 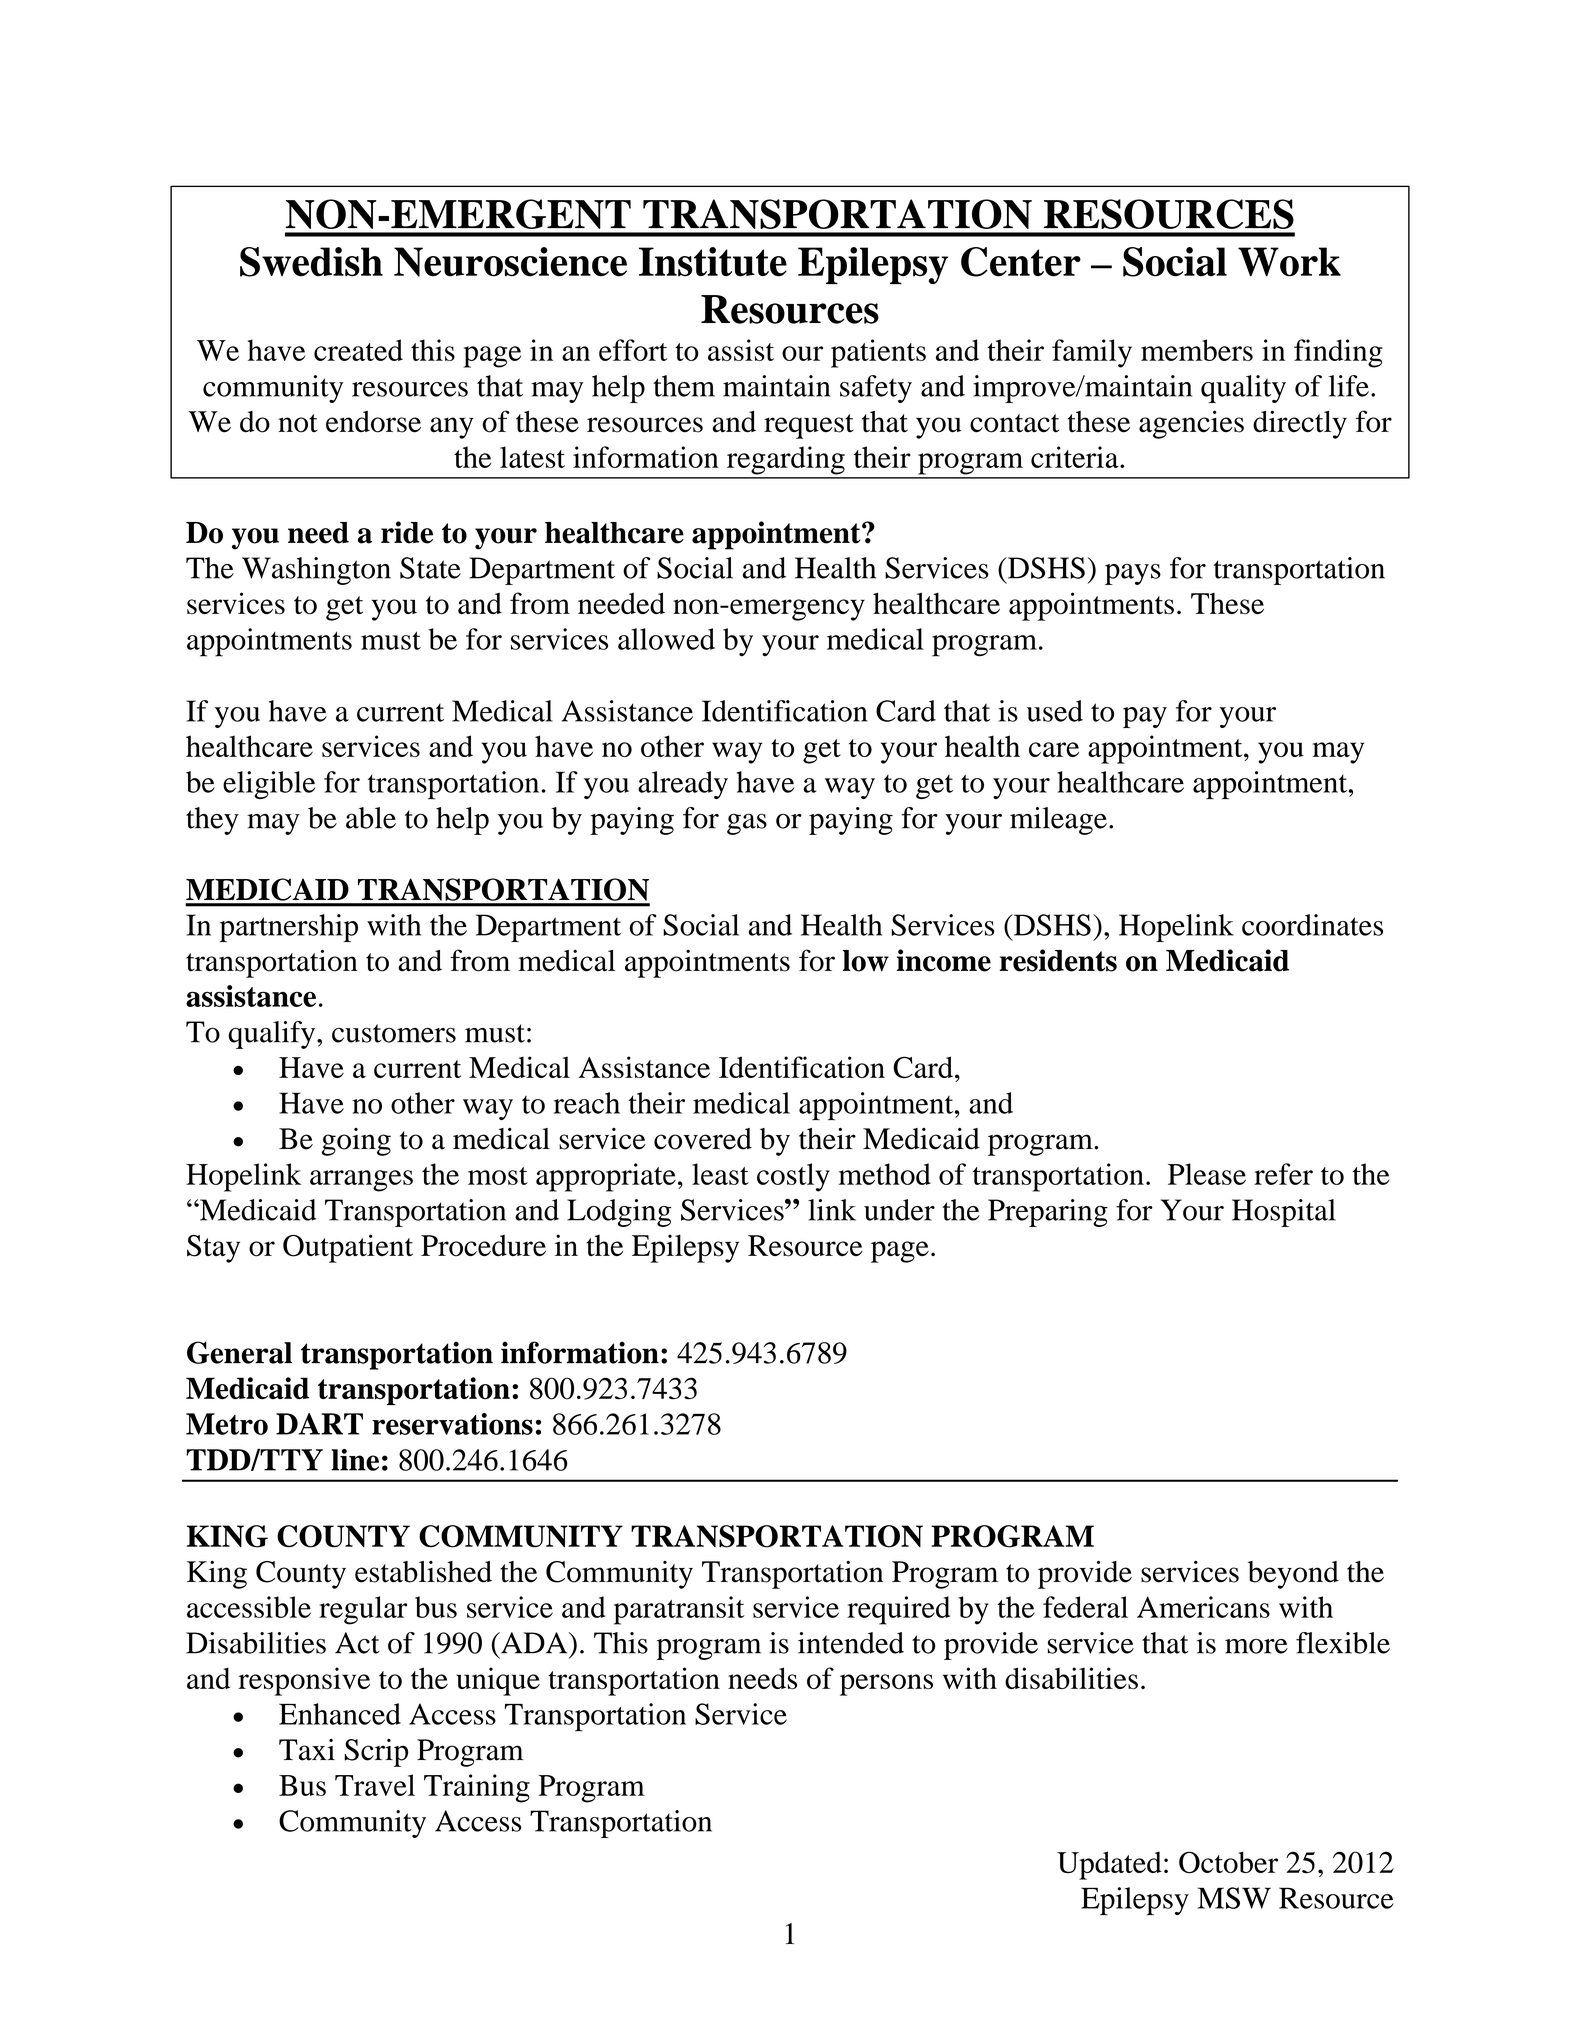 I want to click on Hospital, so click(x=1284, y=1213).
